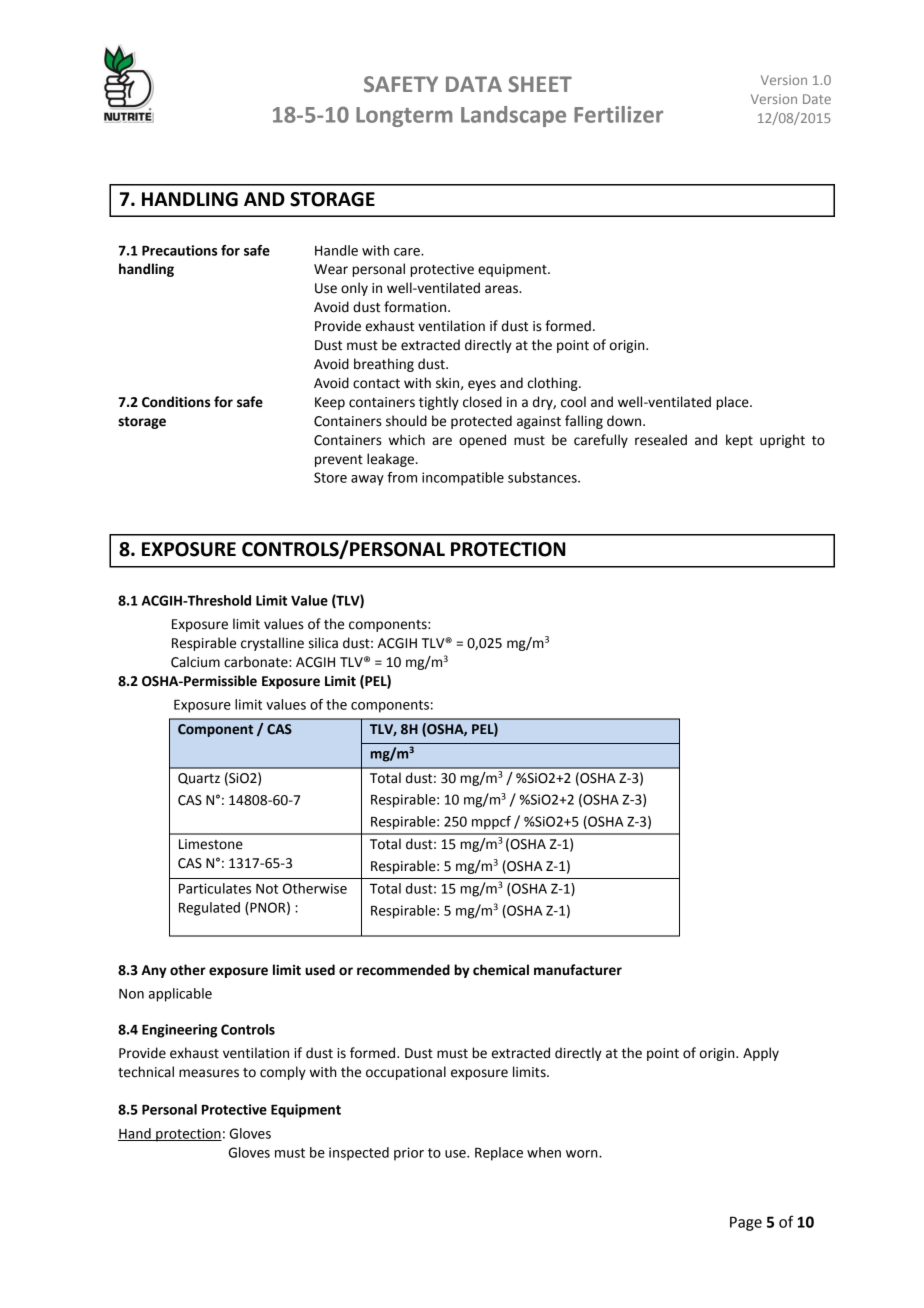 This document has width=924, height=1308. What do you see at coordinates (176, 402) in the document?
I see `Conditions` at bounding box center [176, 402].
